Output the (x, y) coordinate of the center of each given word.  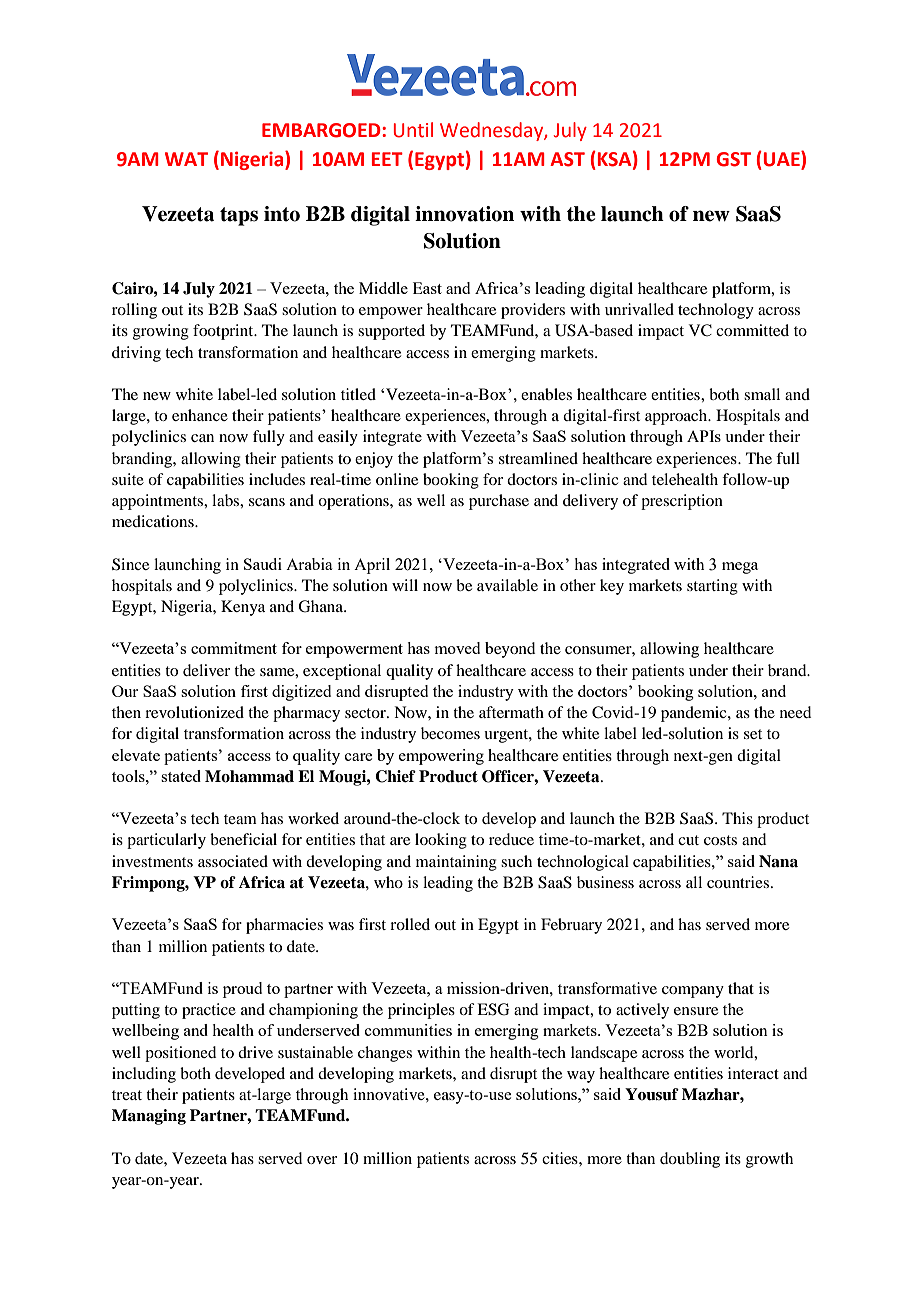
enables (546, 394)
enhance (200, 415)
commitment (234, 648)
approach (677, 417)
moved (457, 648)
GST (733, 159)
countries (738, 882)
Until (413, 130)
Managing (149, 1117)
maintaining (456, 863)
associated (233, 861)
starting (712, 587)
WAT (186, 159)
